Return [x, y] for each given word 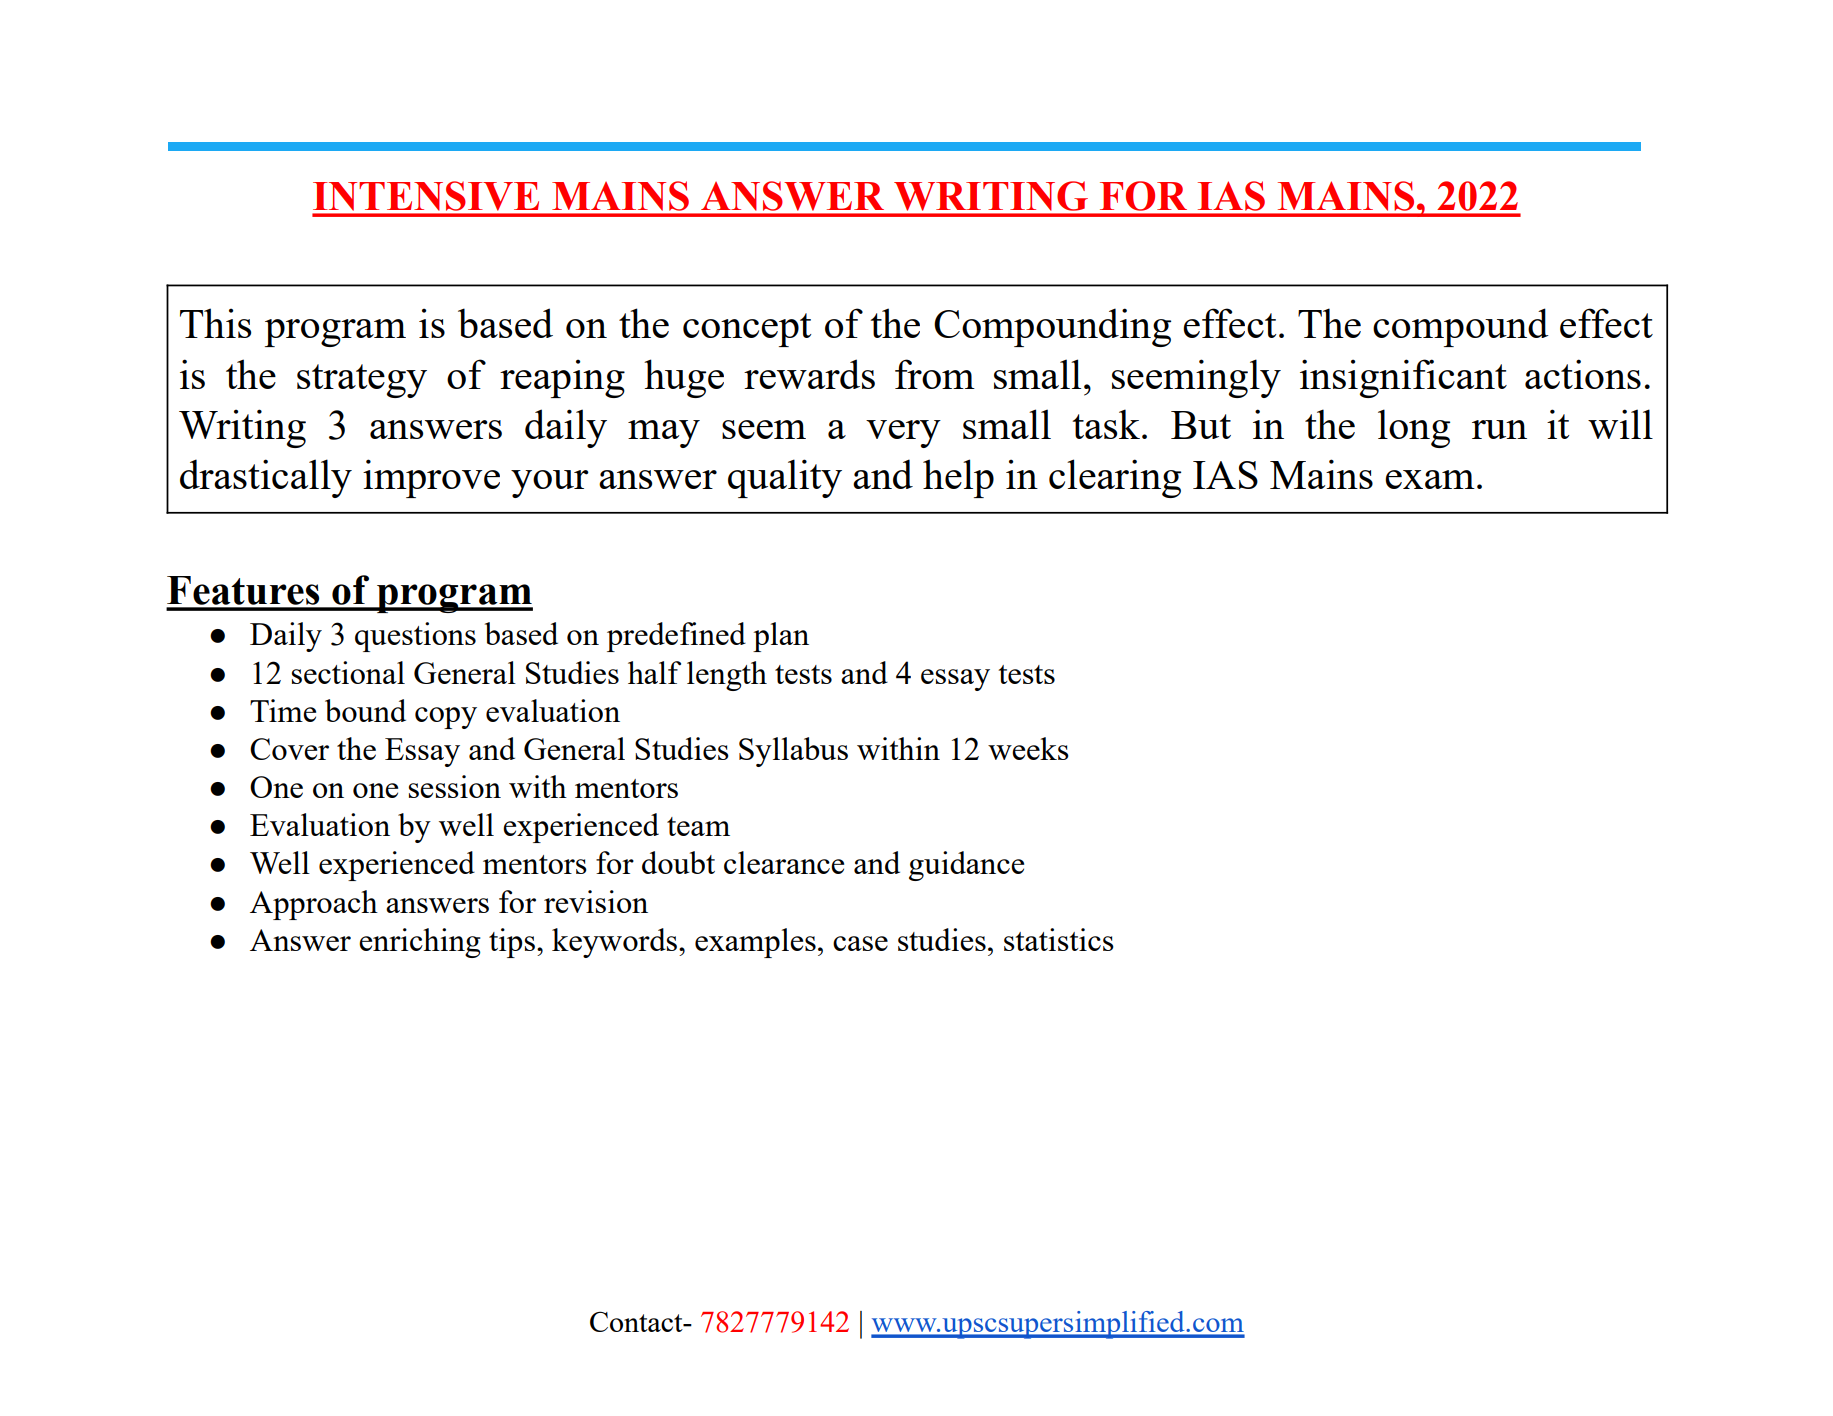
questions [415, 637]
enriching [420, 943]
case [860, 943]
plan [781, 637]
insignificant [1403, 378]
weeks [1028, 748]
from [935, 374]
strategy [362, 381]
